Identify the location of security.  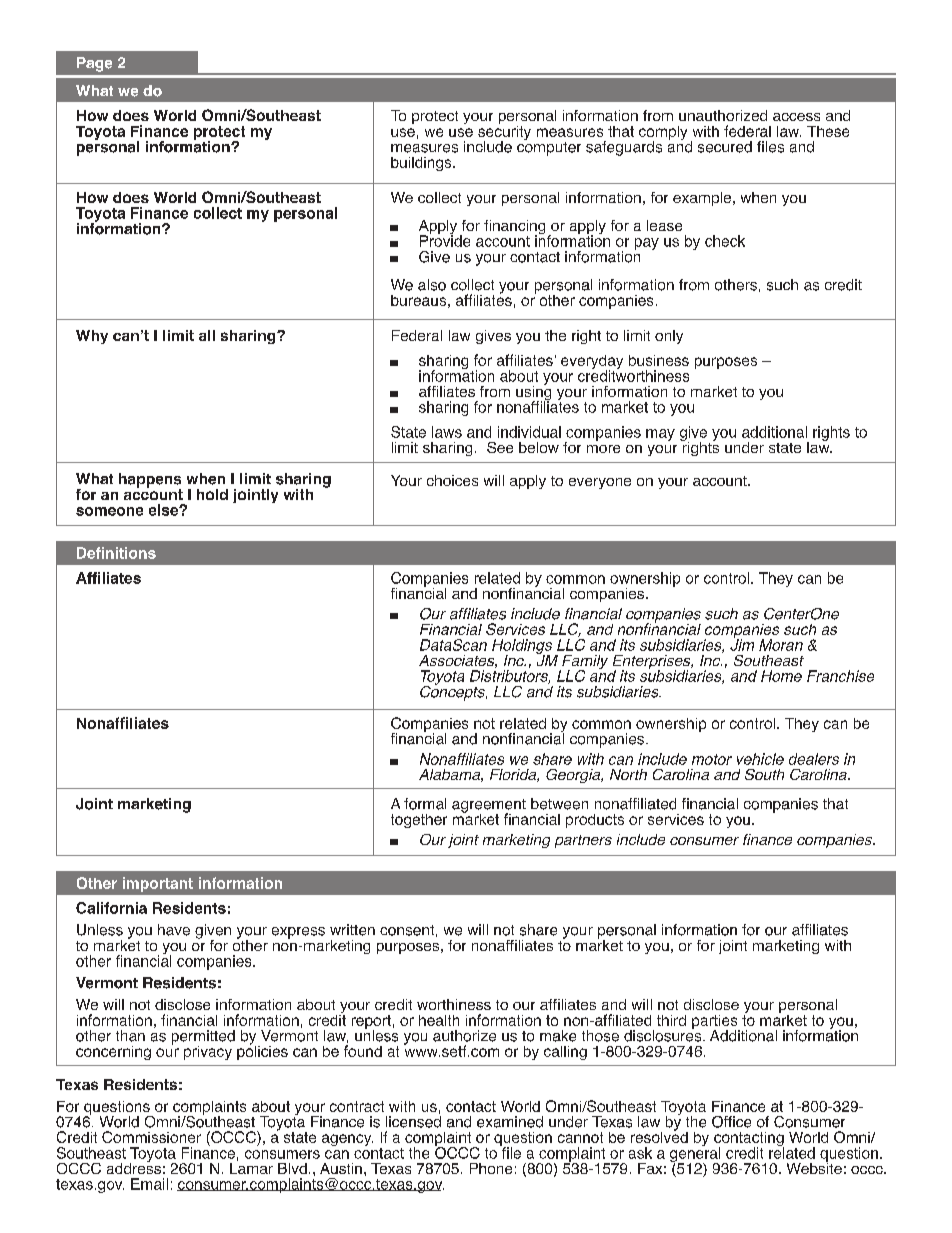
(504, 132).
